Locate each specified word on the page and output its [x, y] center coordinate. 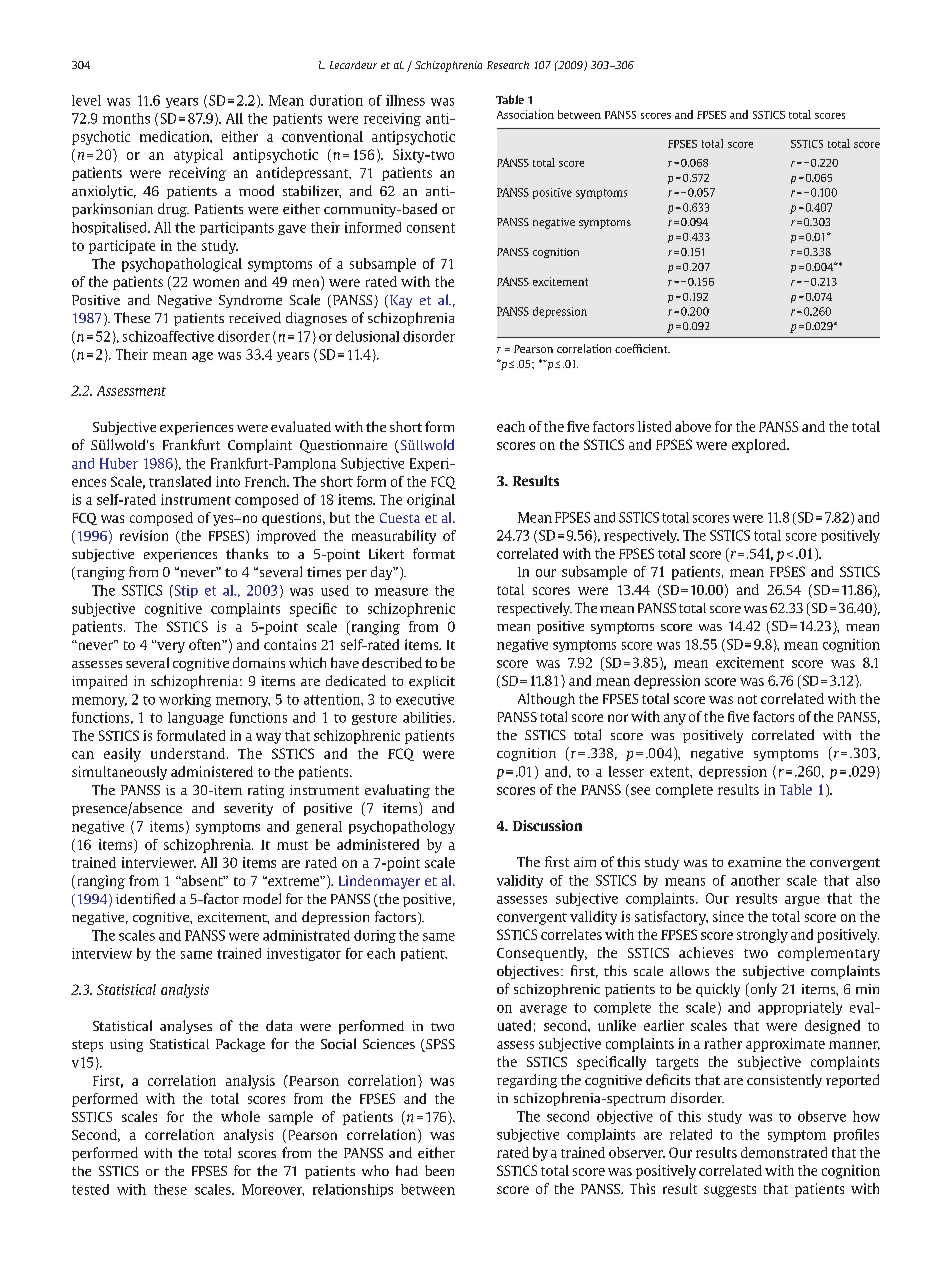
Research [508, 65]
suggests [730, 1191]
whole [240, 1116]
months [126, 118]
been [439, 1170]
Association [525, 114]
